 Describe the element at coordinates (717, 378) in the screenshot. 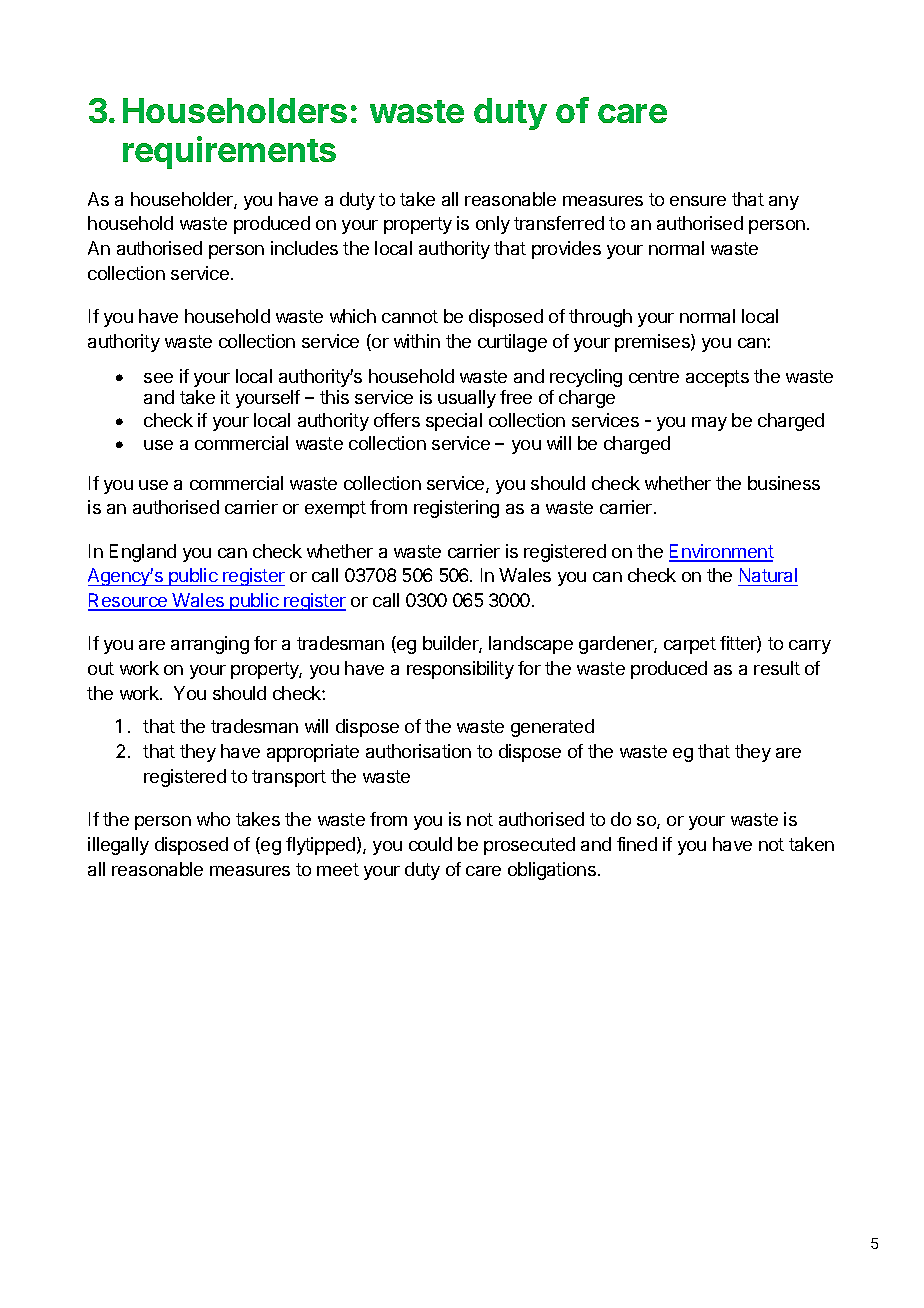

I see `accepts` at that location.
